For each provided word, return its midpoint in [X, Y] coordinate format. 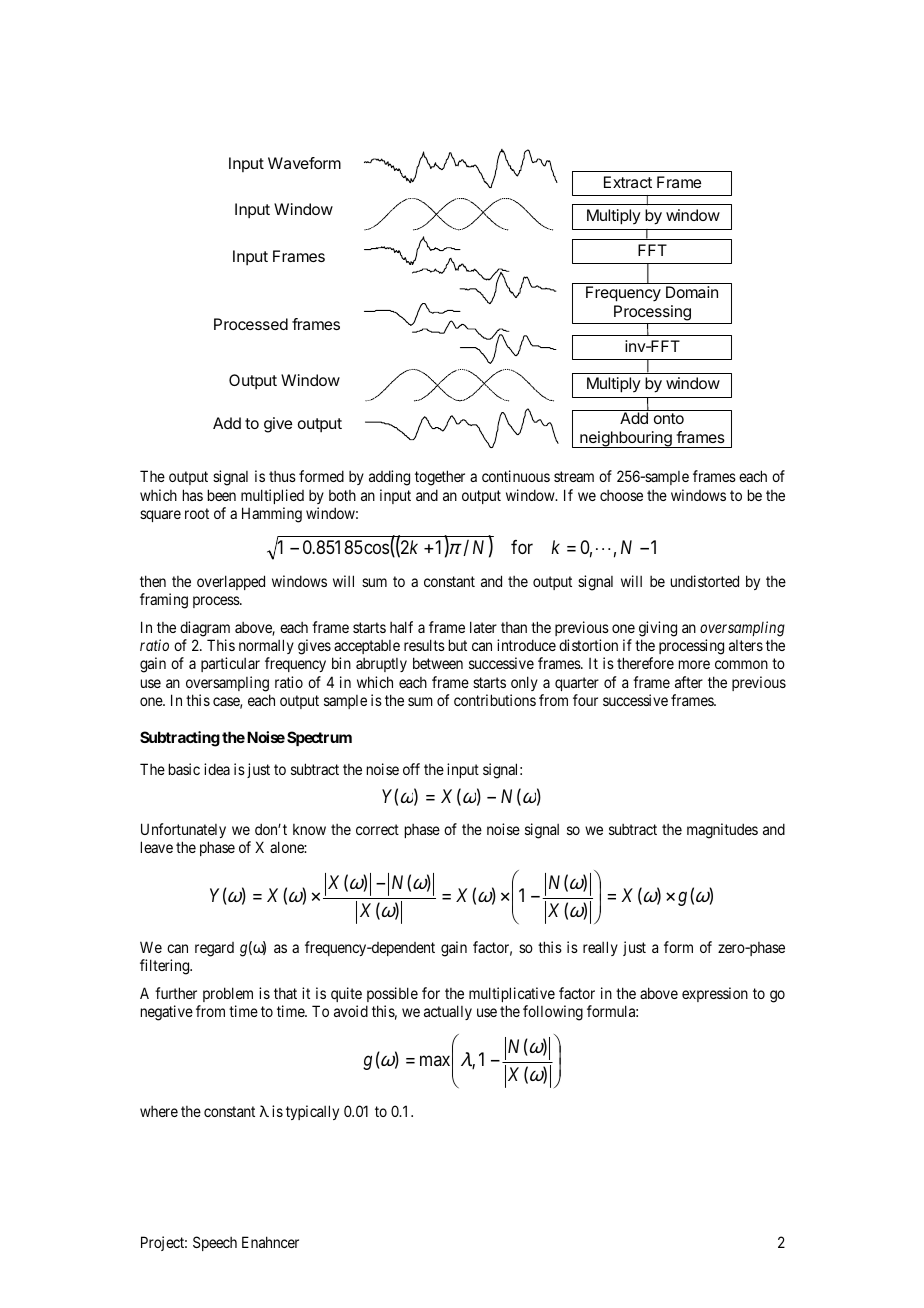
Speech [215, 1243]
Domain [692, 292]
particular [230, 664]
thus [282, 476]
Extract [628, 182]
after [689, 682]
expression [715, 994]
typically [312, 1112]
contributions [495, 700]
